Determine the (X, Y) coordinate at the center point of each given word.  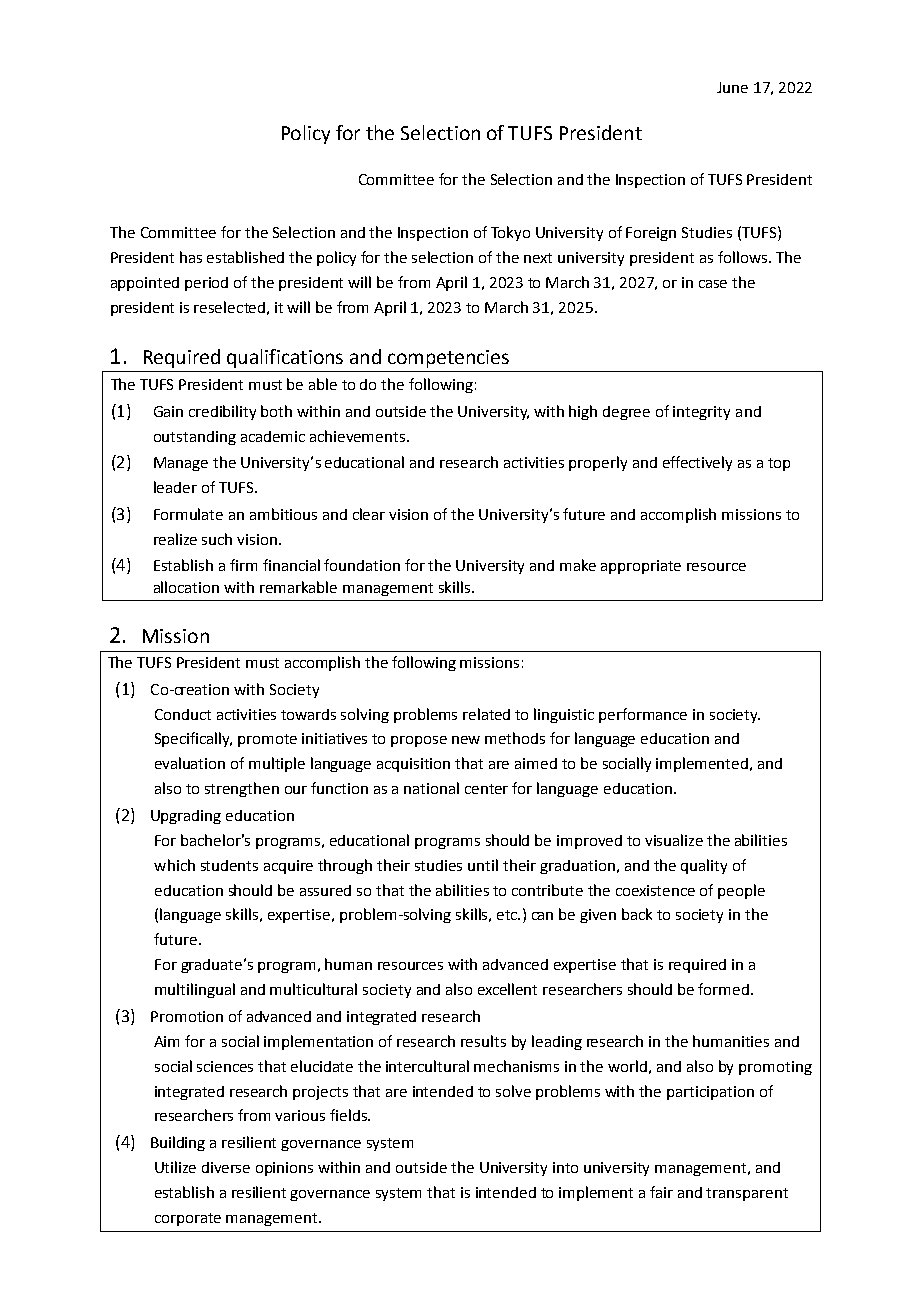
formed (723, 989)
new (466, 740)
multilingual (195, 990)
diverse (226, 1167)
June (732, 87)
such (217, 539)
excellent (507, 989)
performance (643, 715)
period (206, 284)
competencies (448, 359)
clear (369, 514)
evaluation (190, 763)
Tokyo (510, 233)
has (191, 257)
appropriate (641, 567)
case (713, 284)
